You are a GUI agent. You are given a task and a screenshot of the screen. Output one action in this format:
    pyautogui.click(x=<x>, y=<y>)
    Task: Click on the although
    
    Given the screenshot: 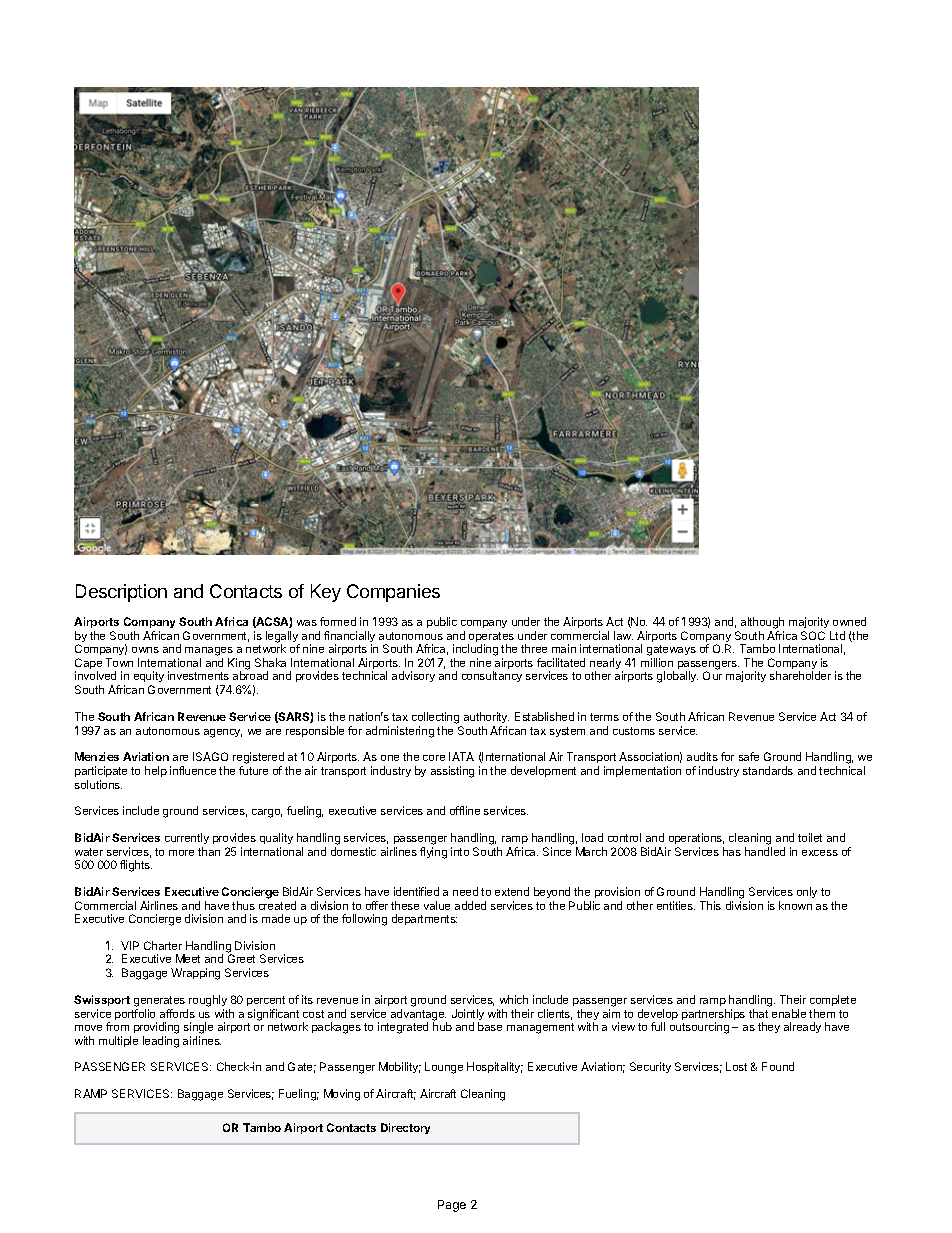 What is the action you would take?
    pyautogui.click(x=762, y=624)
